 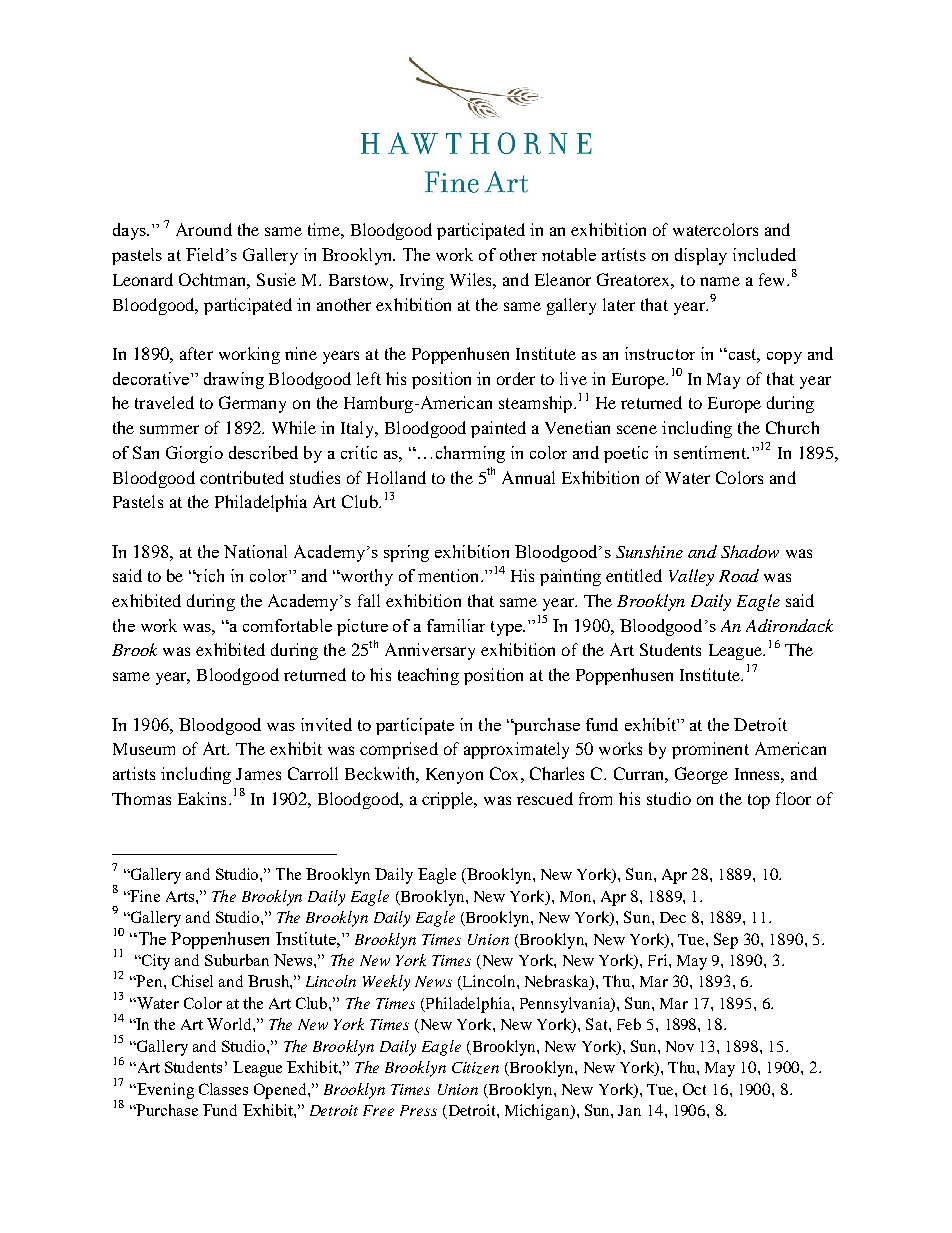 What do you see at coordinates (726, 941) in the page?
I see `Sep` at bounding box center [726, 941].
